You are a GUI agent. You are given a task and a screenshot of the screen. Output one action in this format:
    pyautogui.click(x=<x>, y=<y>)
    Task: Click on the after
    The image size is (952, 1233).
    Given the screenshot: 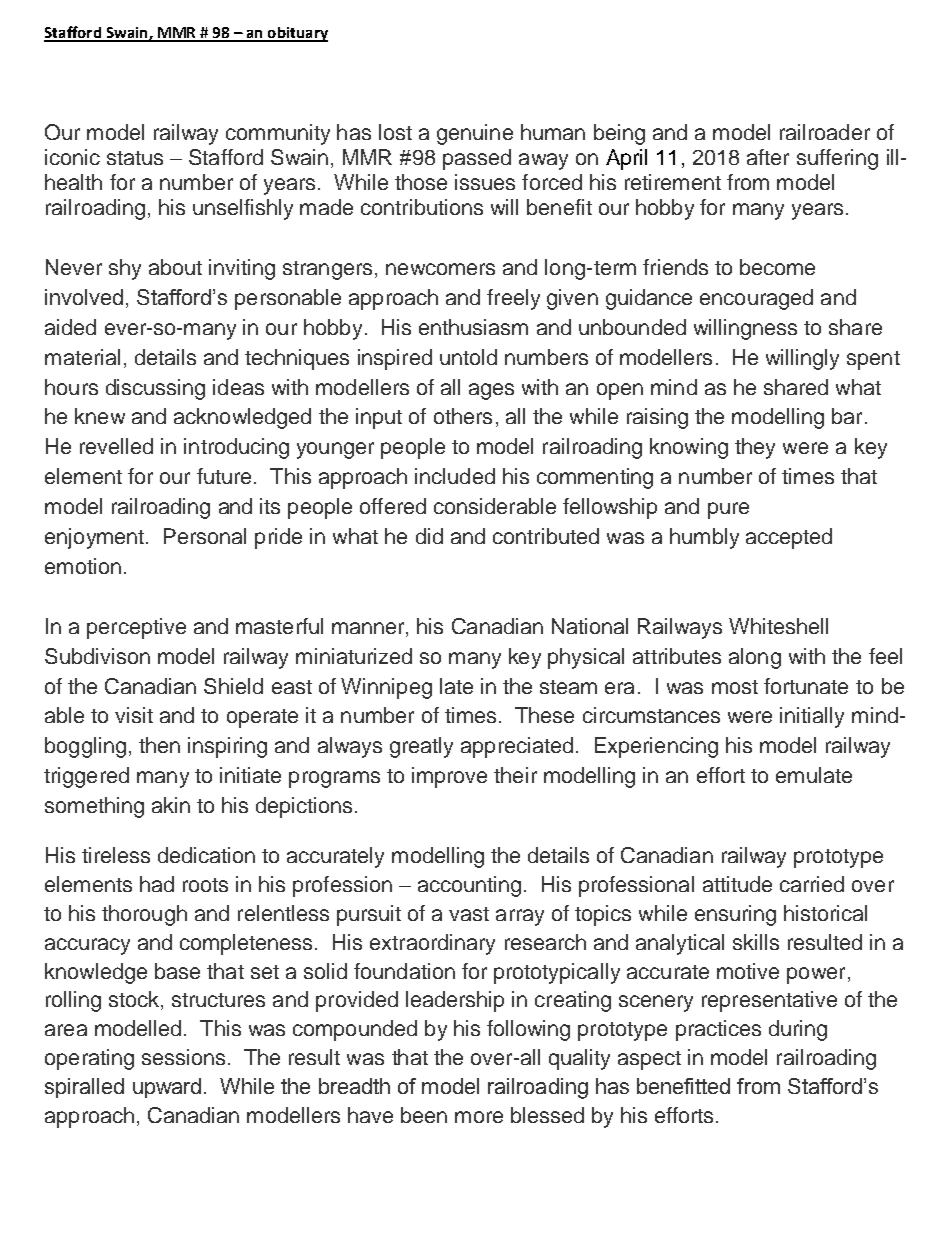 What is the action you would take?
    pyautogui.click(x=768, y=157)
